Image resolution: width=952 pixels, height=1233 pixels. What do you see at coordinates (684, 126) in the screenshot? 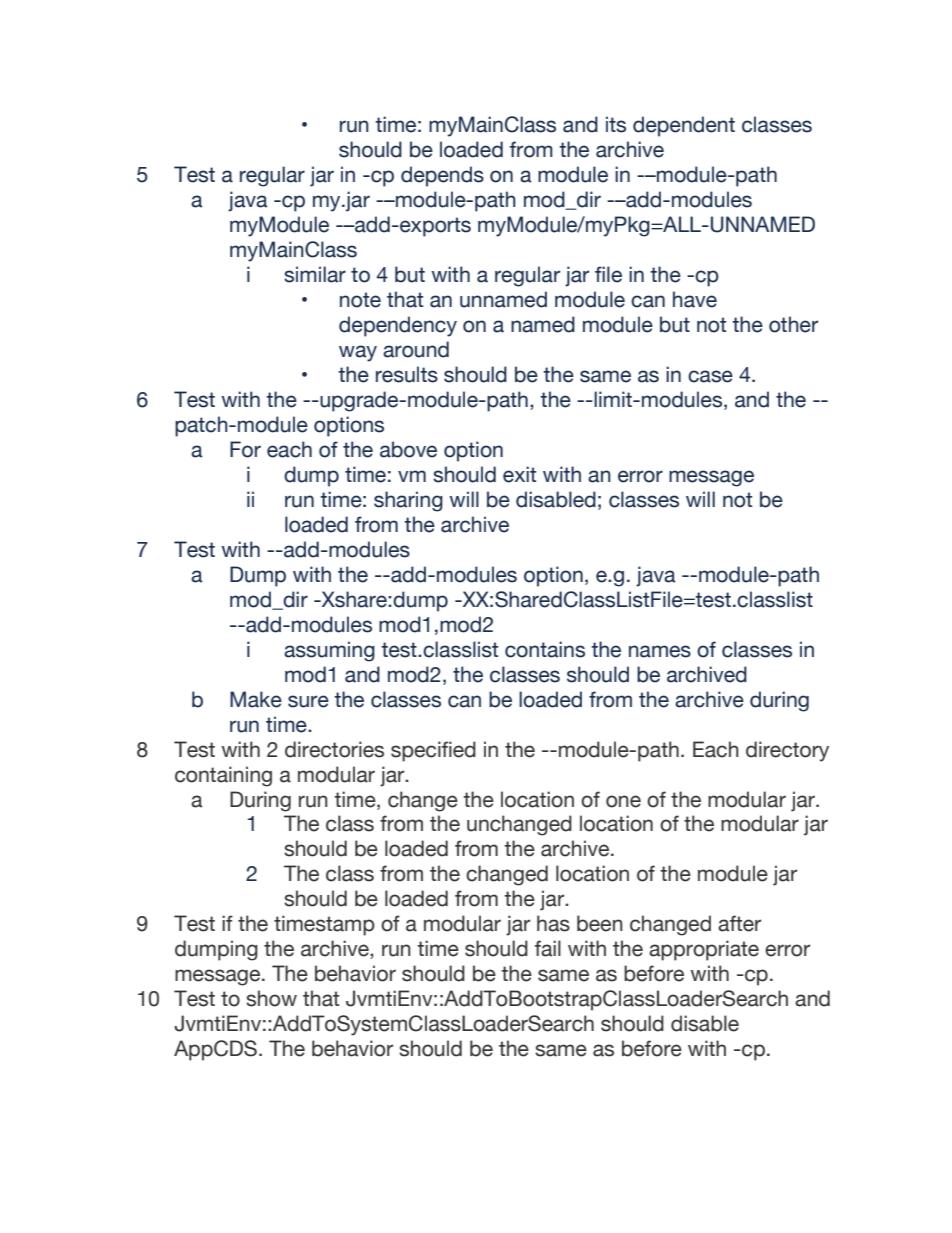
I see `dependent` at bounding box center [684, 126].
